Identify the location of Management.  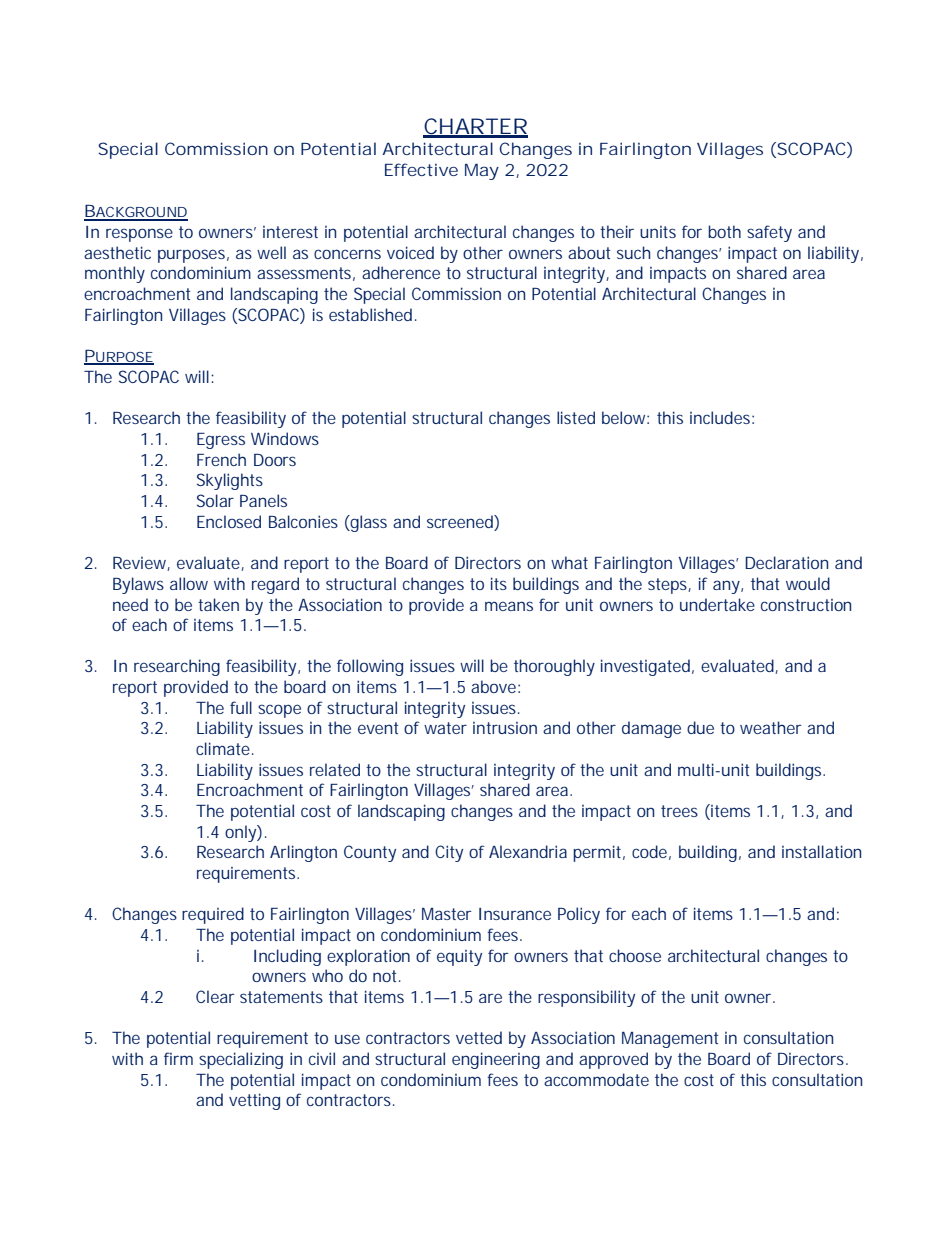
(670, 1040).
